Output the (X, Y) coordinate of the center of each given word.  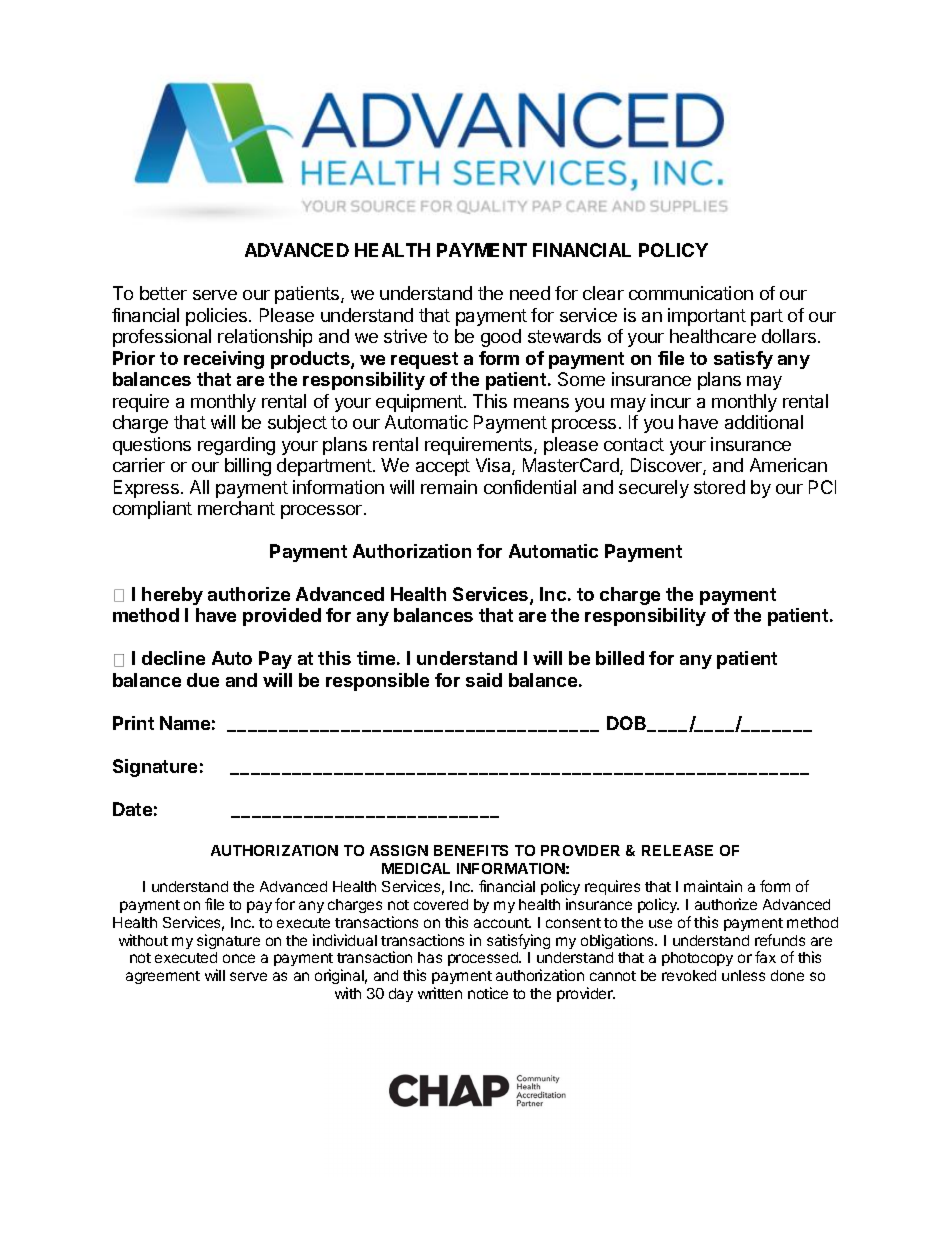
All (199, 487)
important (707, 317)
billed (620, 658)
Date (132, 809)
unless (743, 975)
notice (488, 993)
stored (719, 487)
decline (173, 658)
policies (218, 317)
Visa (494, 466)
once (239, 958)
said (484, 680)
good (501, 338)
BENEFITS (471, 850)
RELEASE (677, 850)
